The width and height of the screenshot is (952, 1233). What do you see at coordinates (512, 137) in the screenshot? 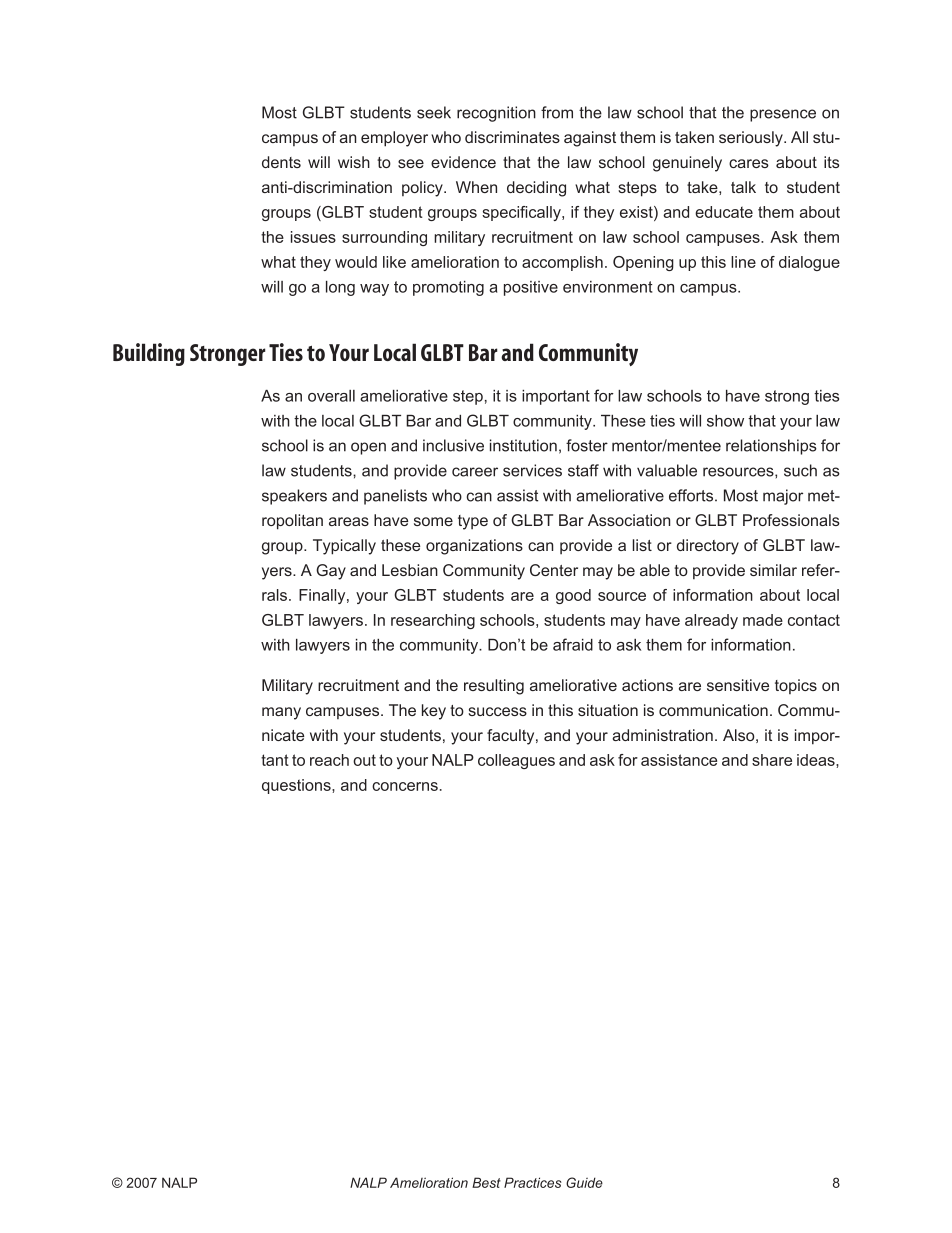
I see `discriminates` at bounding box center [512, 137].
